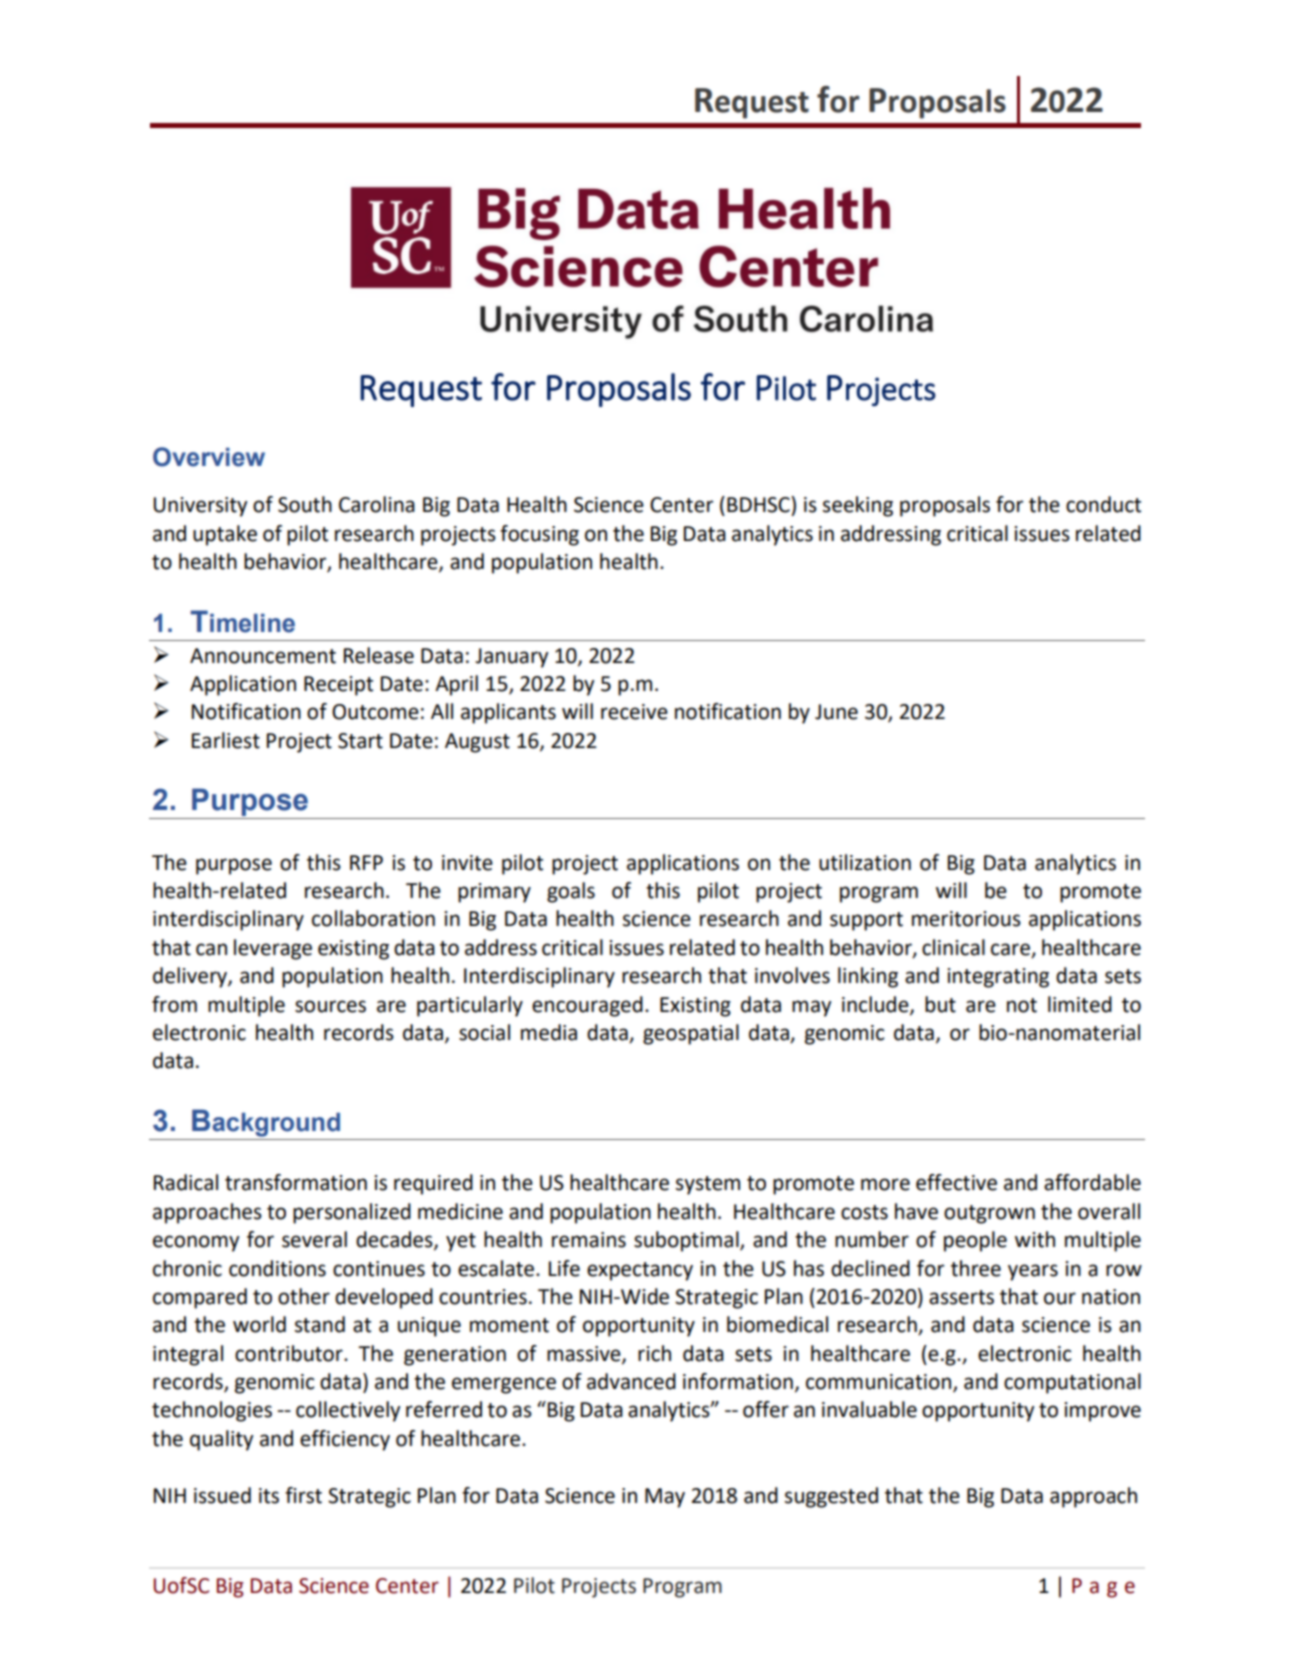 Image resolution: width=1294 pixels, height=1675 pixels. I want to click on suggested, so click(831, 1497).
